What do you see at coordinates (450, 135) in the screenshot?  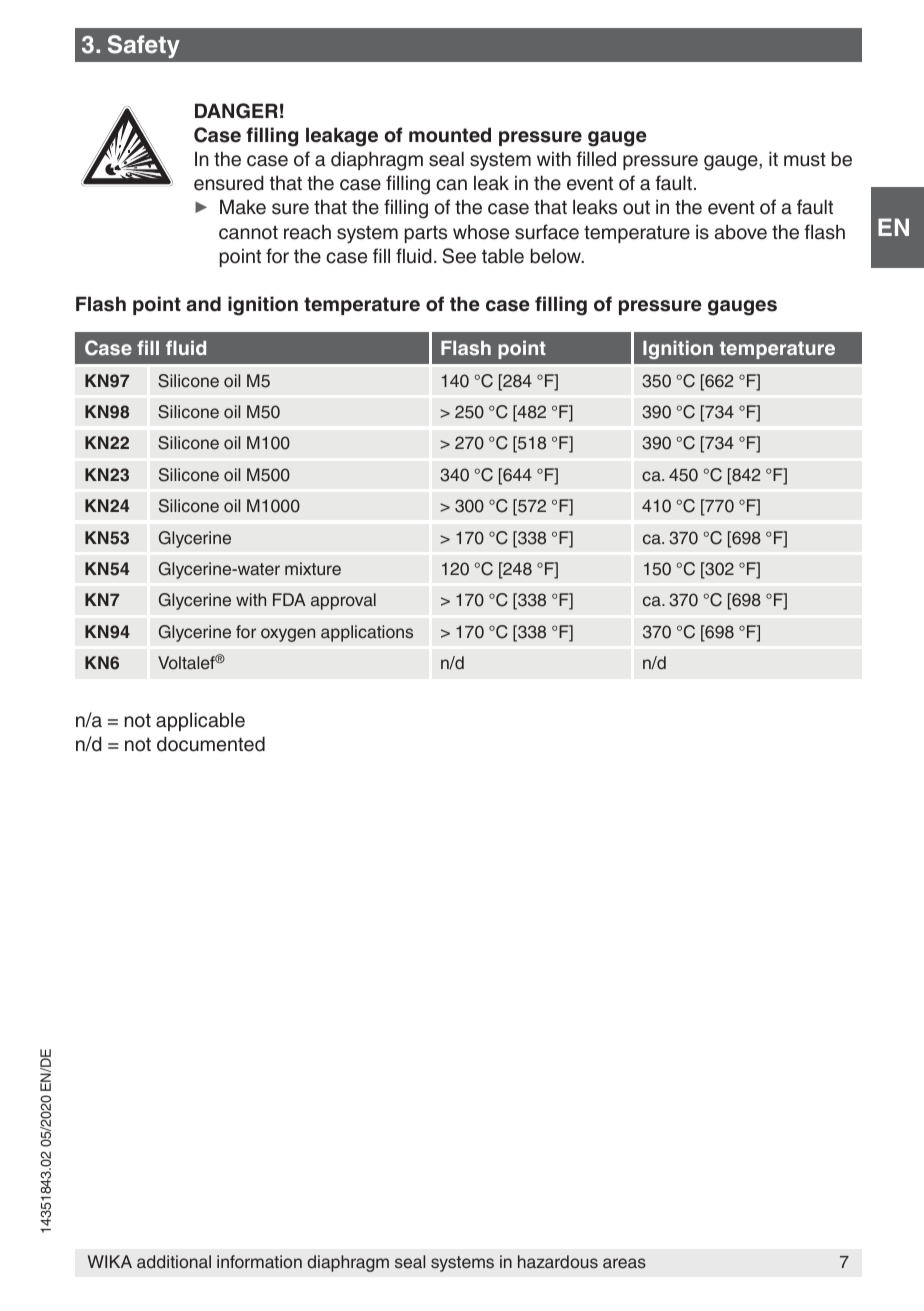 I see `mounted` at bounding box center [450, 135].
